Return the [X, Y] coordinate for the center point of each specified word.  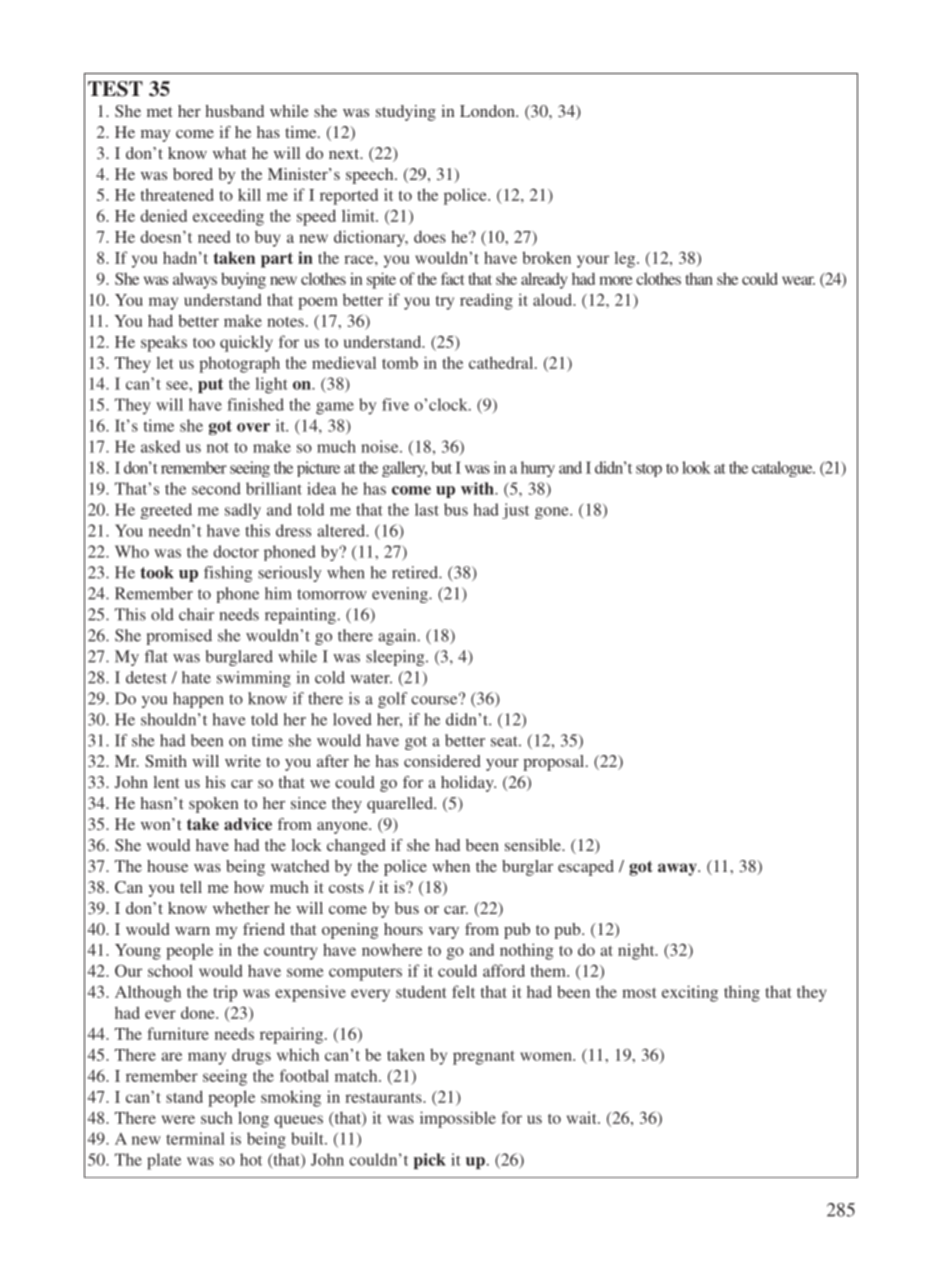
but [441, 467]
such [217, 1117]
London [488, 111]
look [696, 467]
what [229, 153]
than [699, 278]
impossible [458, 1119]
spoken [213, 805]
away [678, 869]
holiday [468, 784]
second [216, 488]
